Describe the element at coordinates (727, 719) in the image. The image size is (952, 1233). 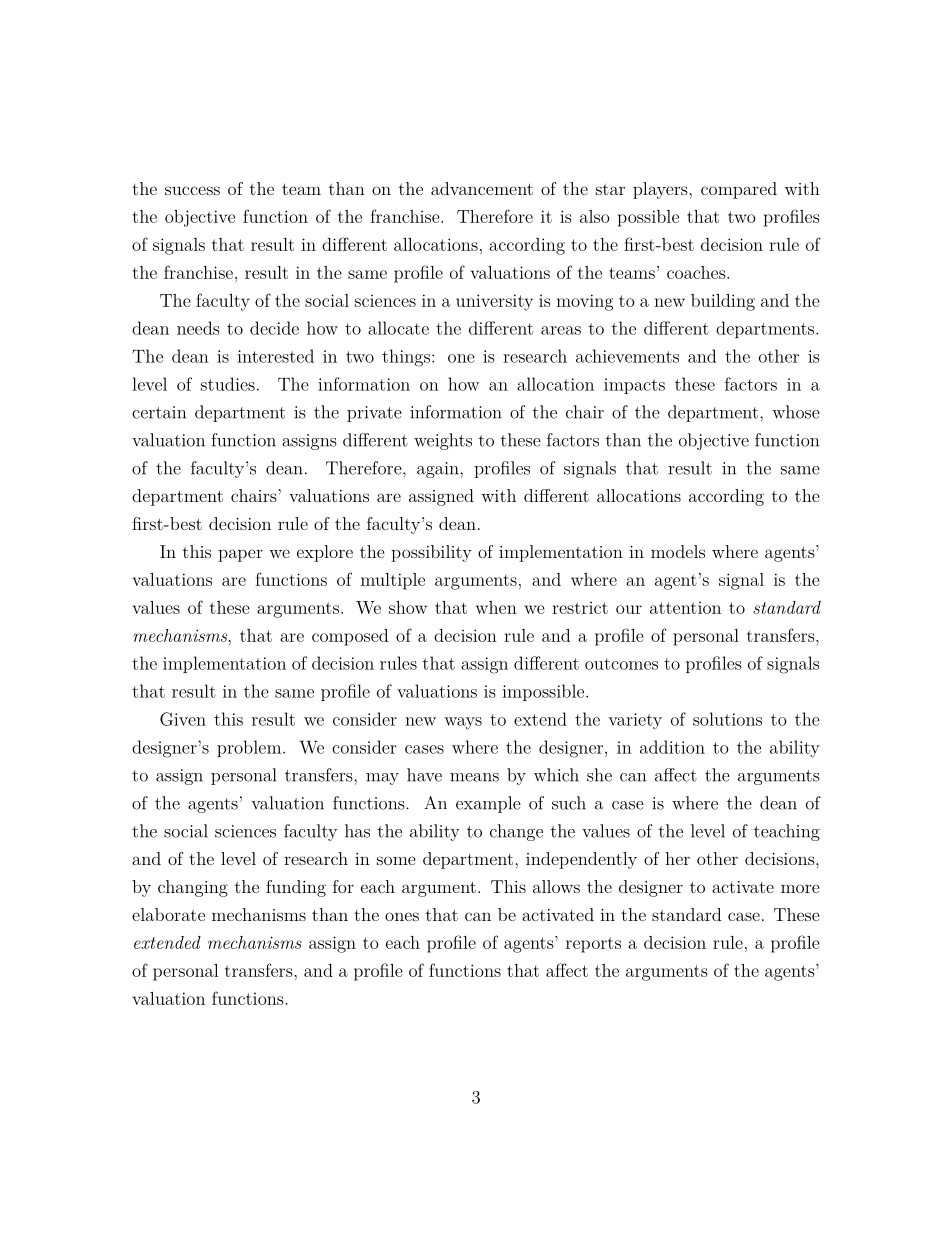
I see `solutions` at that location.
